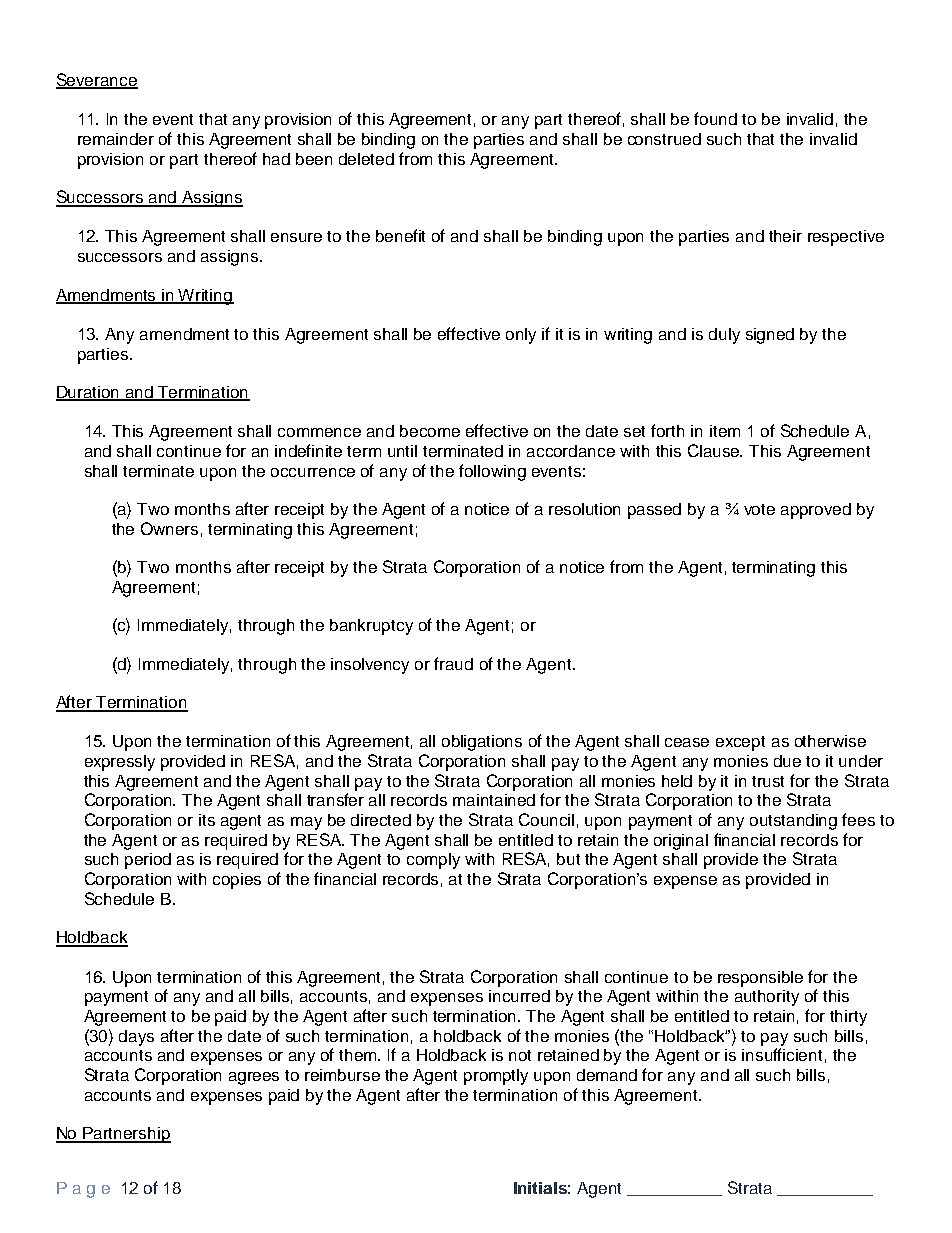 Image resolution: width=952 pixels, height=1233 pixels. What do you see at coordinates (169, 528) in the image?
I see `Owners` at bounding box center [169, 528].
